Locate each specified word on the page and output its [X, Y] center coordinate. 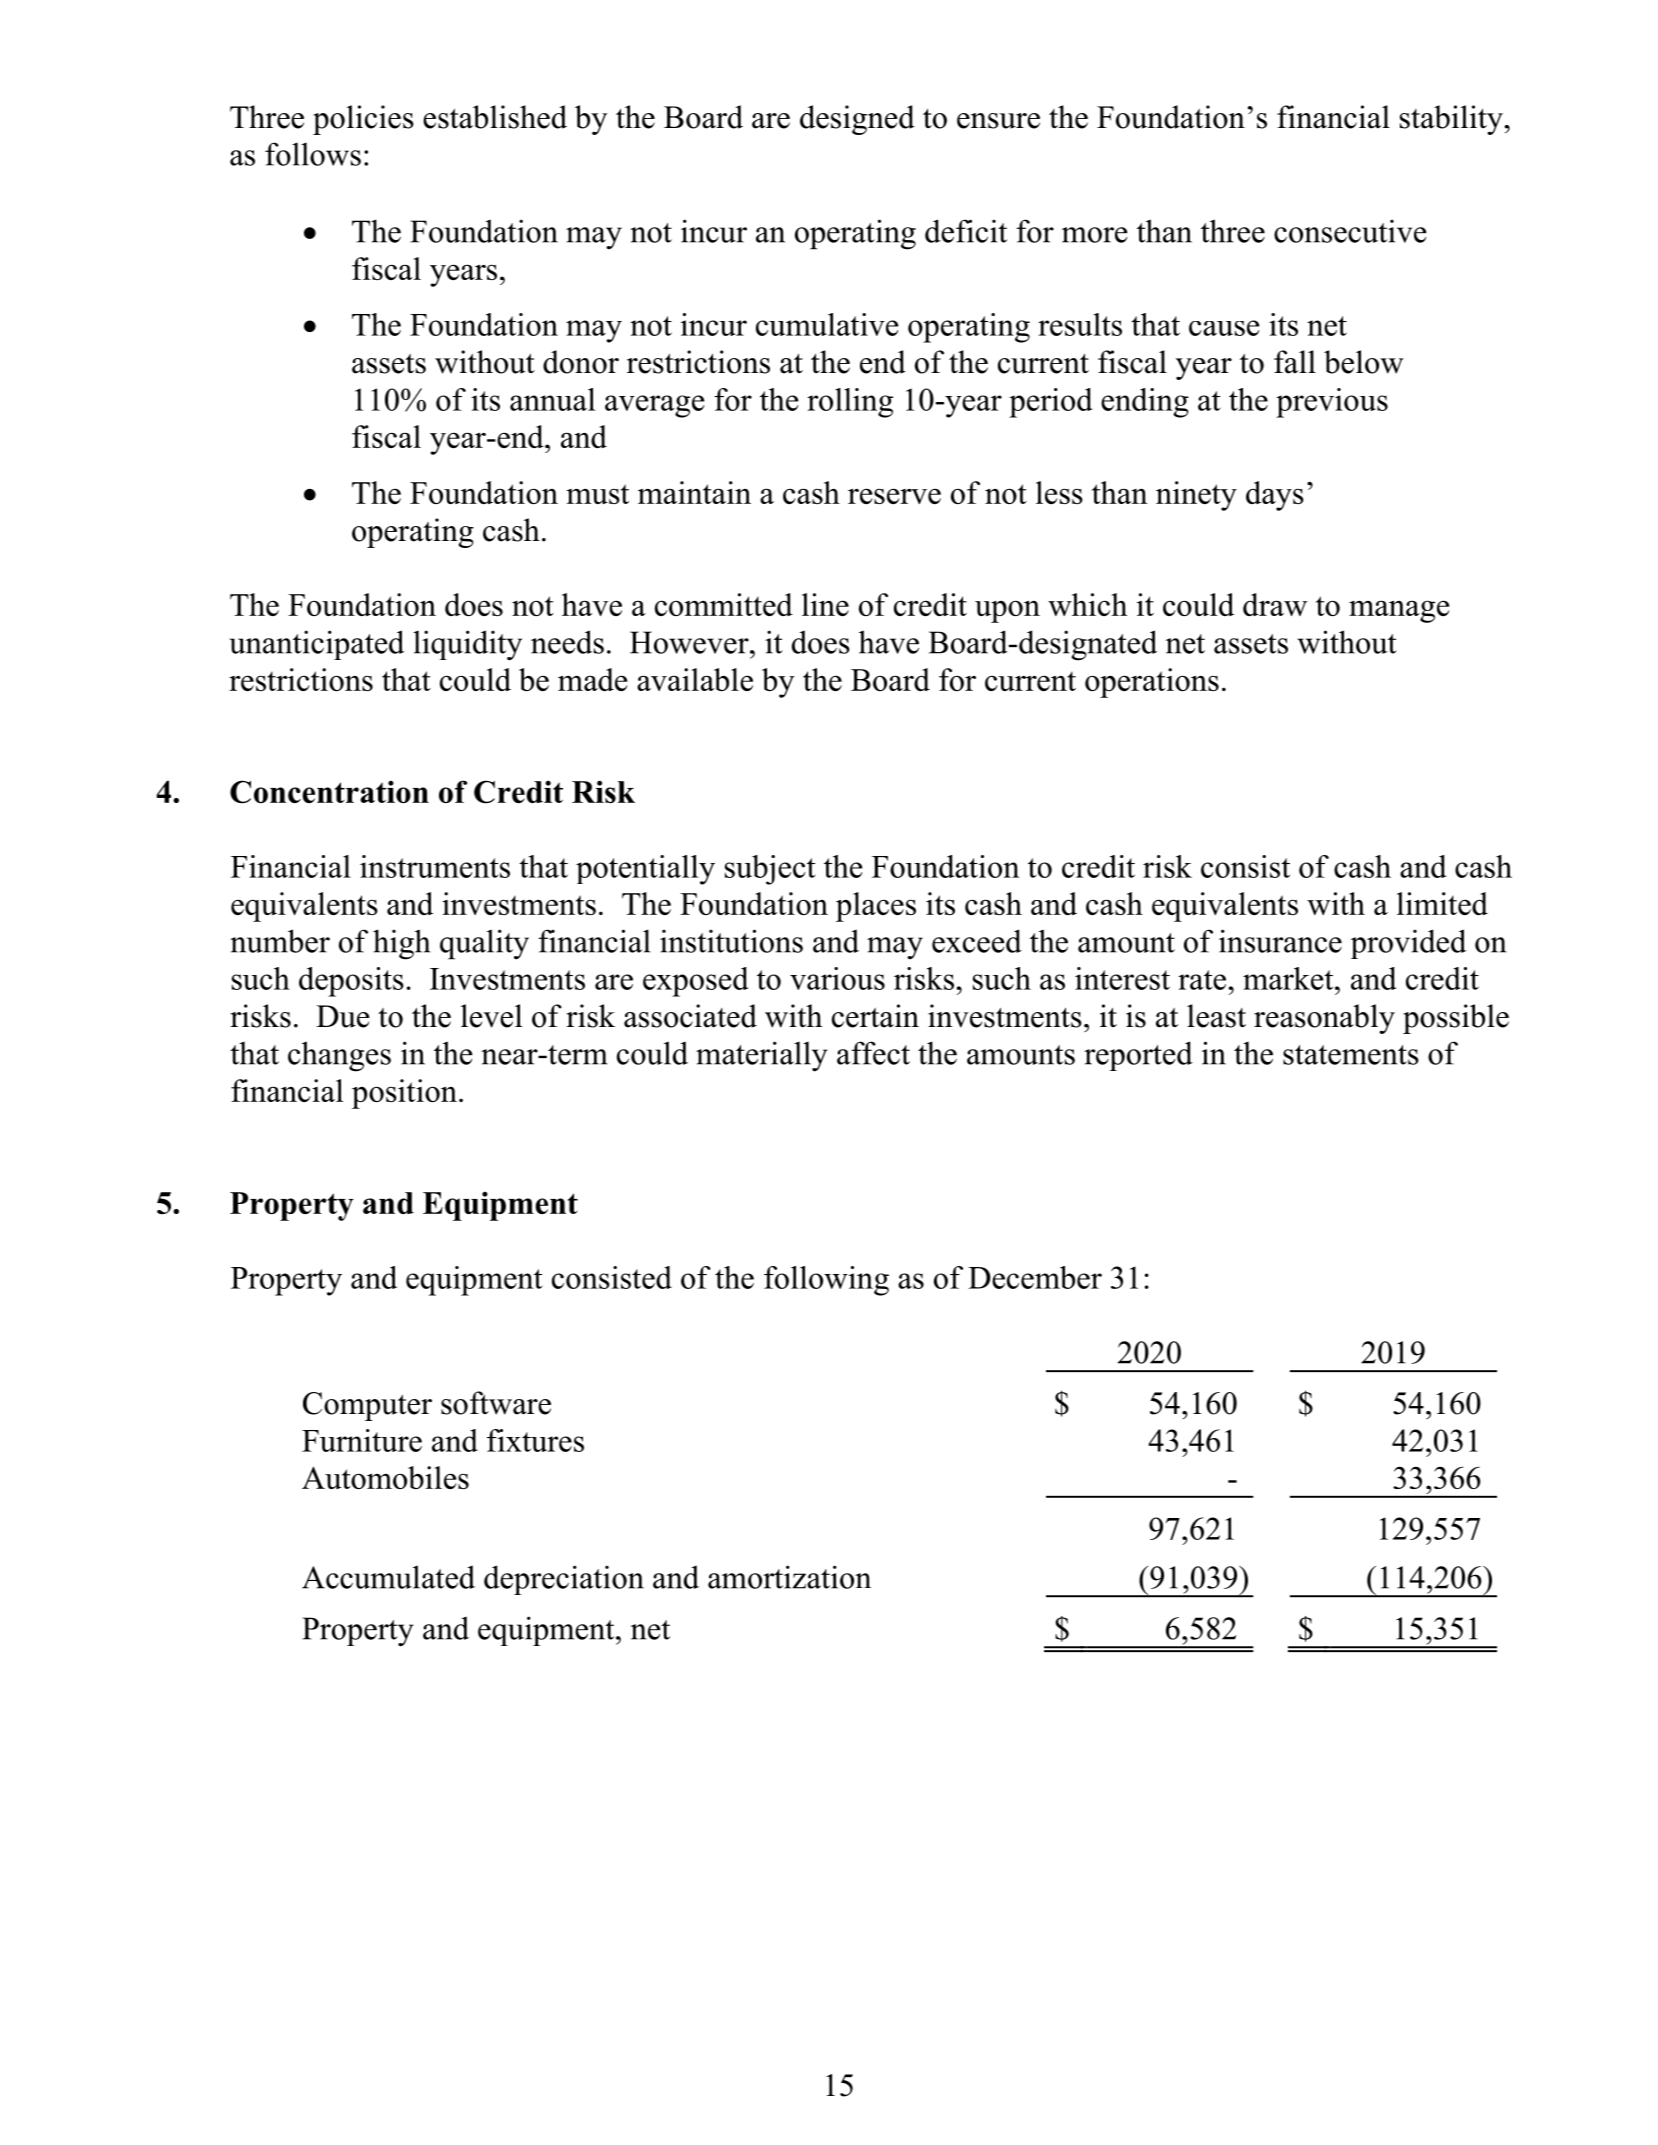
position [404, 1094]
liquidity [467, 645]
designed [857, 120]
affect [873, 1053]
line [825, 604]
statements [1351, 1055]
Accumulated [388, 1577]
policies [363, 120]
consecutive [1350, 231]
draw [1275, 604]
